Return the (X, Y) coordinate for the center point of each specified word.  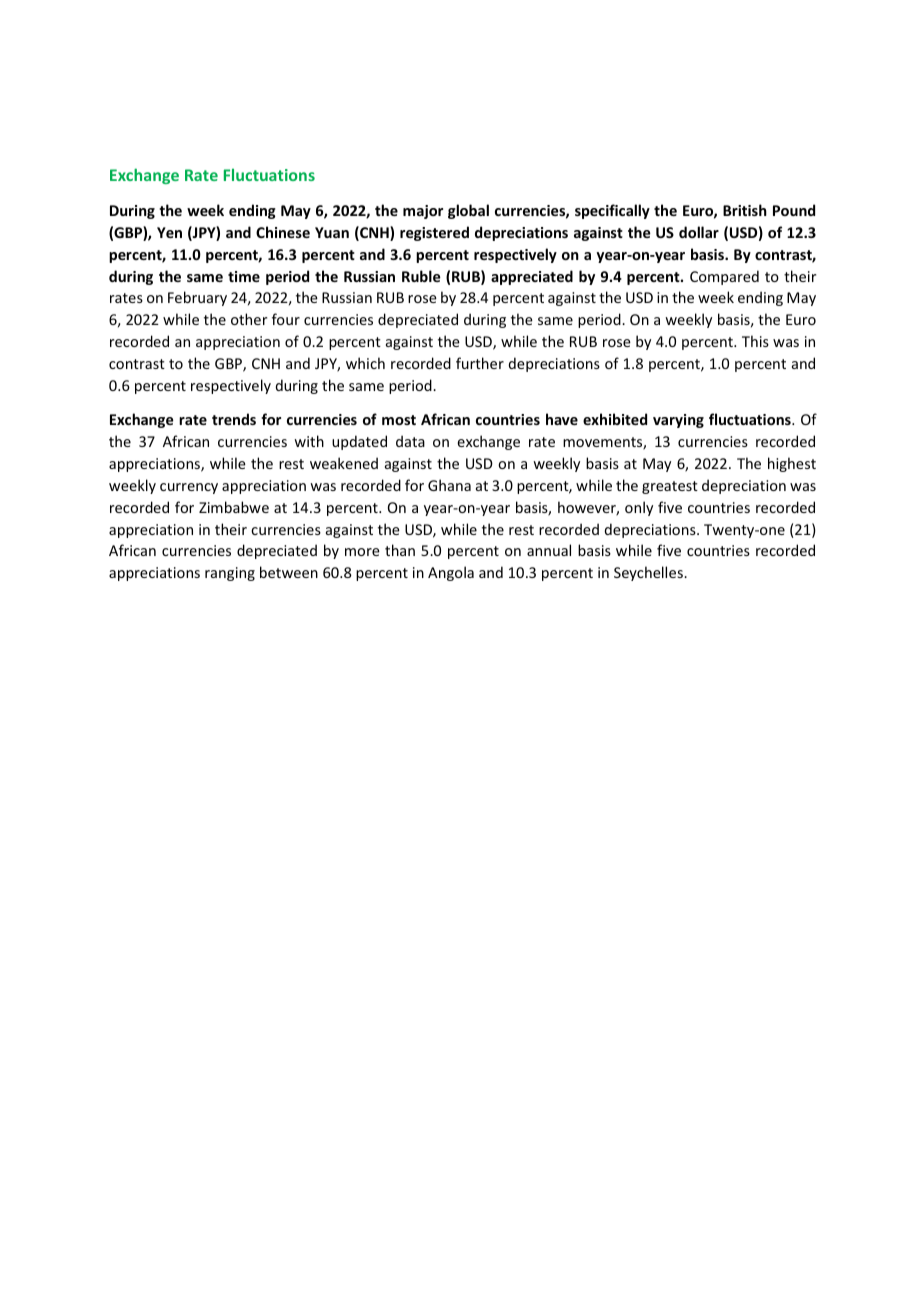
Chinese (283, 232)
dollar (699, 232)
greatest (670, 487)
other (249, 319)
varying (678, 421)
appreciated (532, 277)
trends (234, 419)
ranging (230, 574)
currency (189, 488)
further (480, 363)
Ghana (449, 485)
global (468, 211)
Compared (724, 277)
